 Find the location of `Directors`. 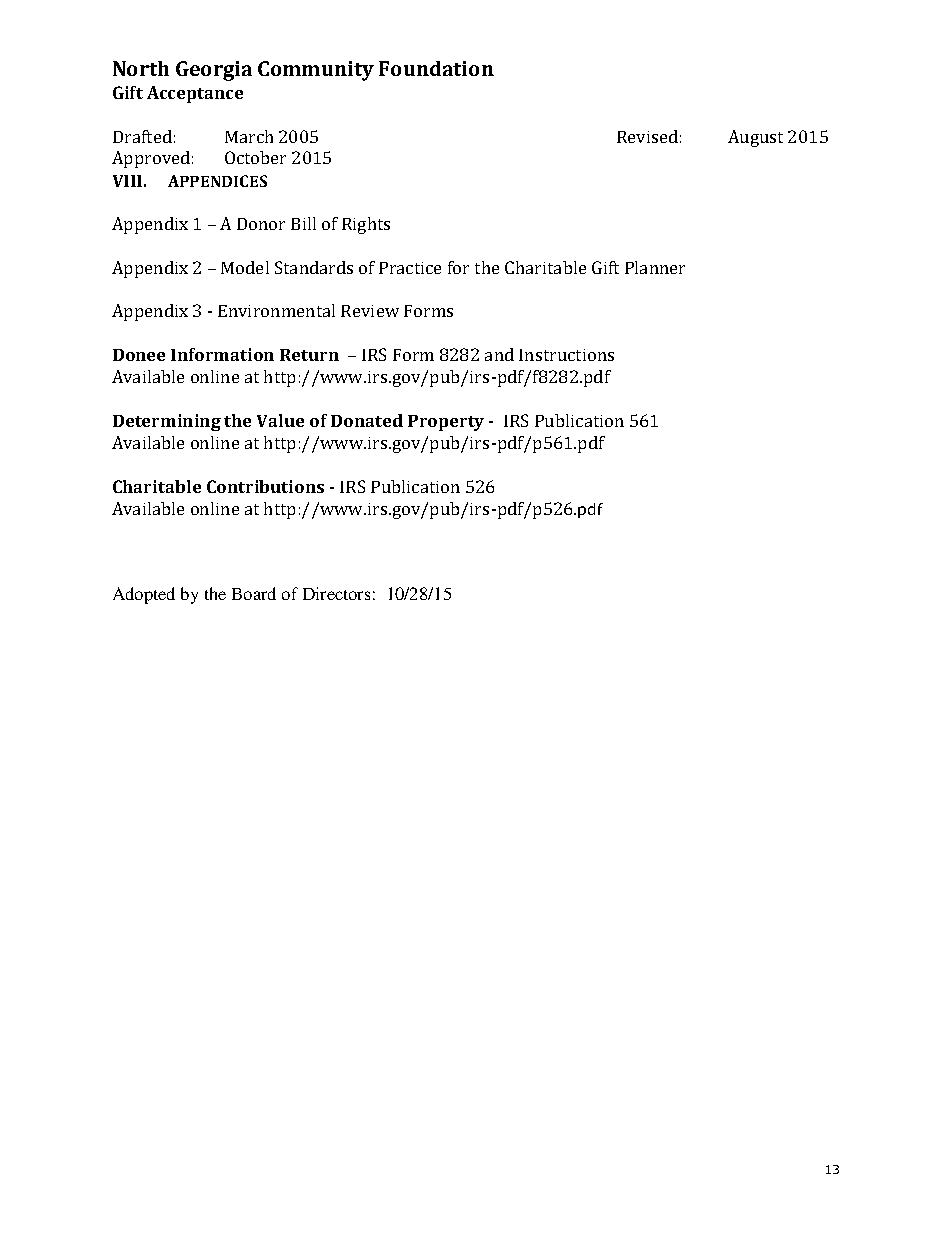

Directors is located at coordinates (336, 593).
